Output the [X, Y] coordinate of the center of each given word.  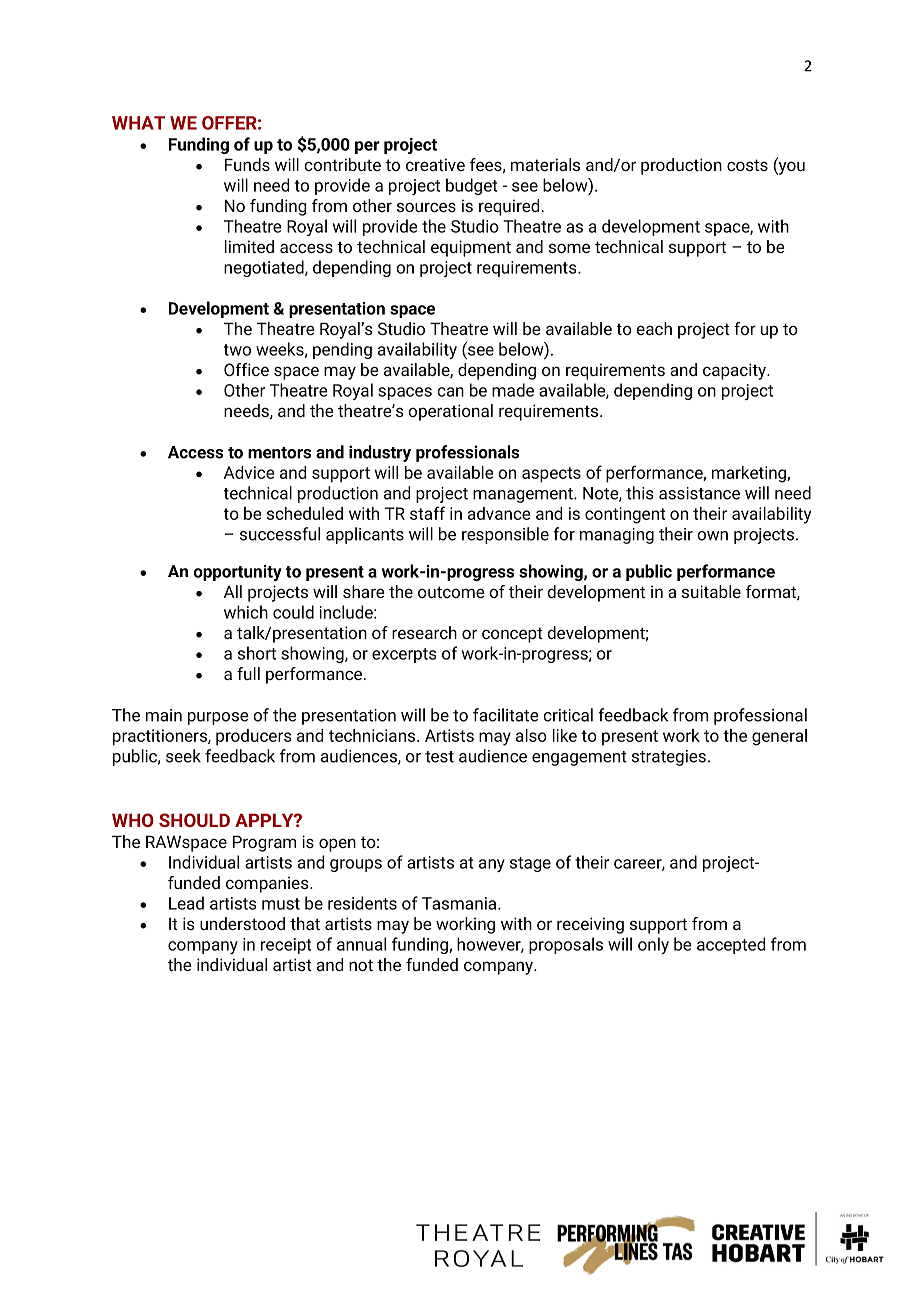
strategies [669, 758]
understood [242, 923]
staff [427, 513]
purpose [218, 718]
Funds [247, 164]
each [654, 328]
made [513, 390]
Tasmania [460, 903]
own [712, 536]
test [439, 757]
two [237, 350]
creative [435, 164]
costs [747, 165]
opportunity [238, 573]
